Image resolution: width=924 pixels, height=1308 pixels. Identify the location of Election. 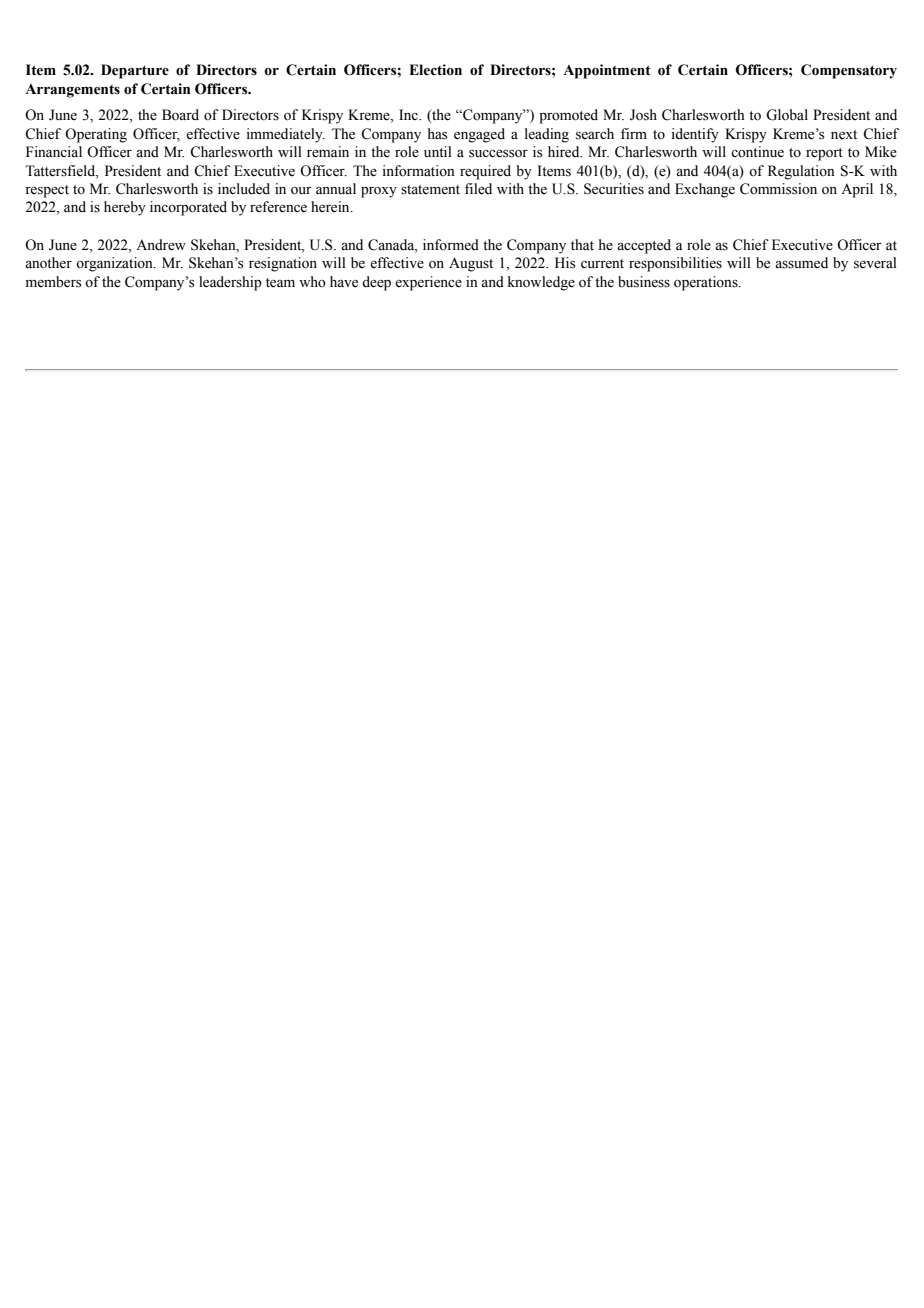
(435, 70).
